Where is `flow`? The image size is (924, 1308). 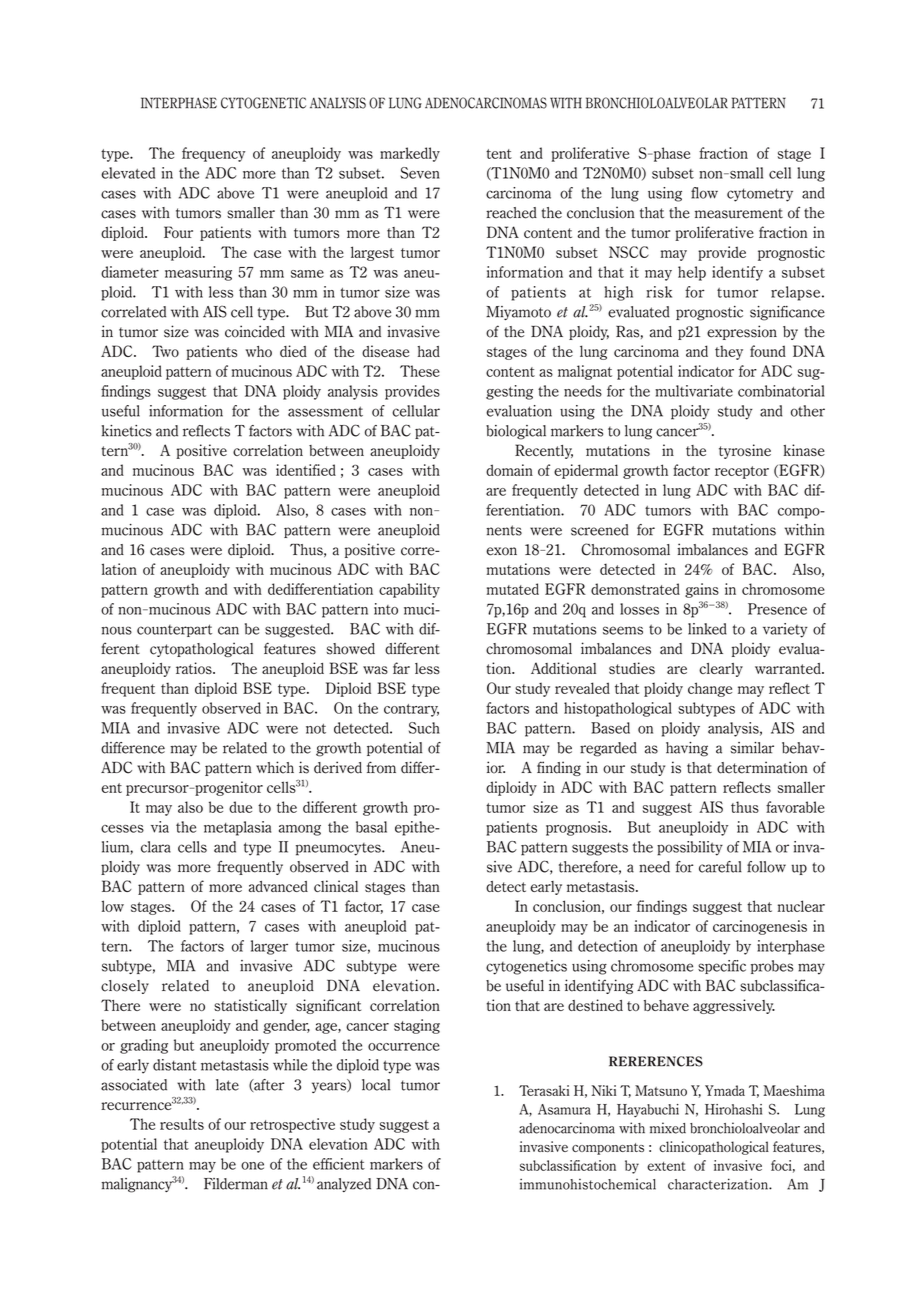 flow is located at coordinates (704, 193).
